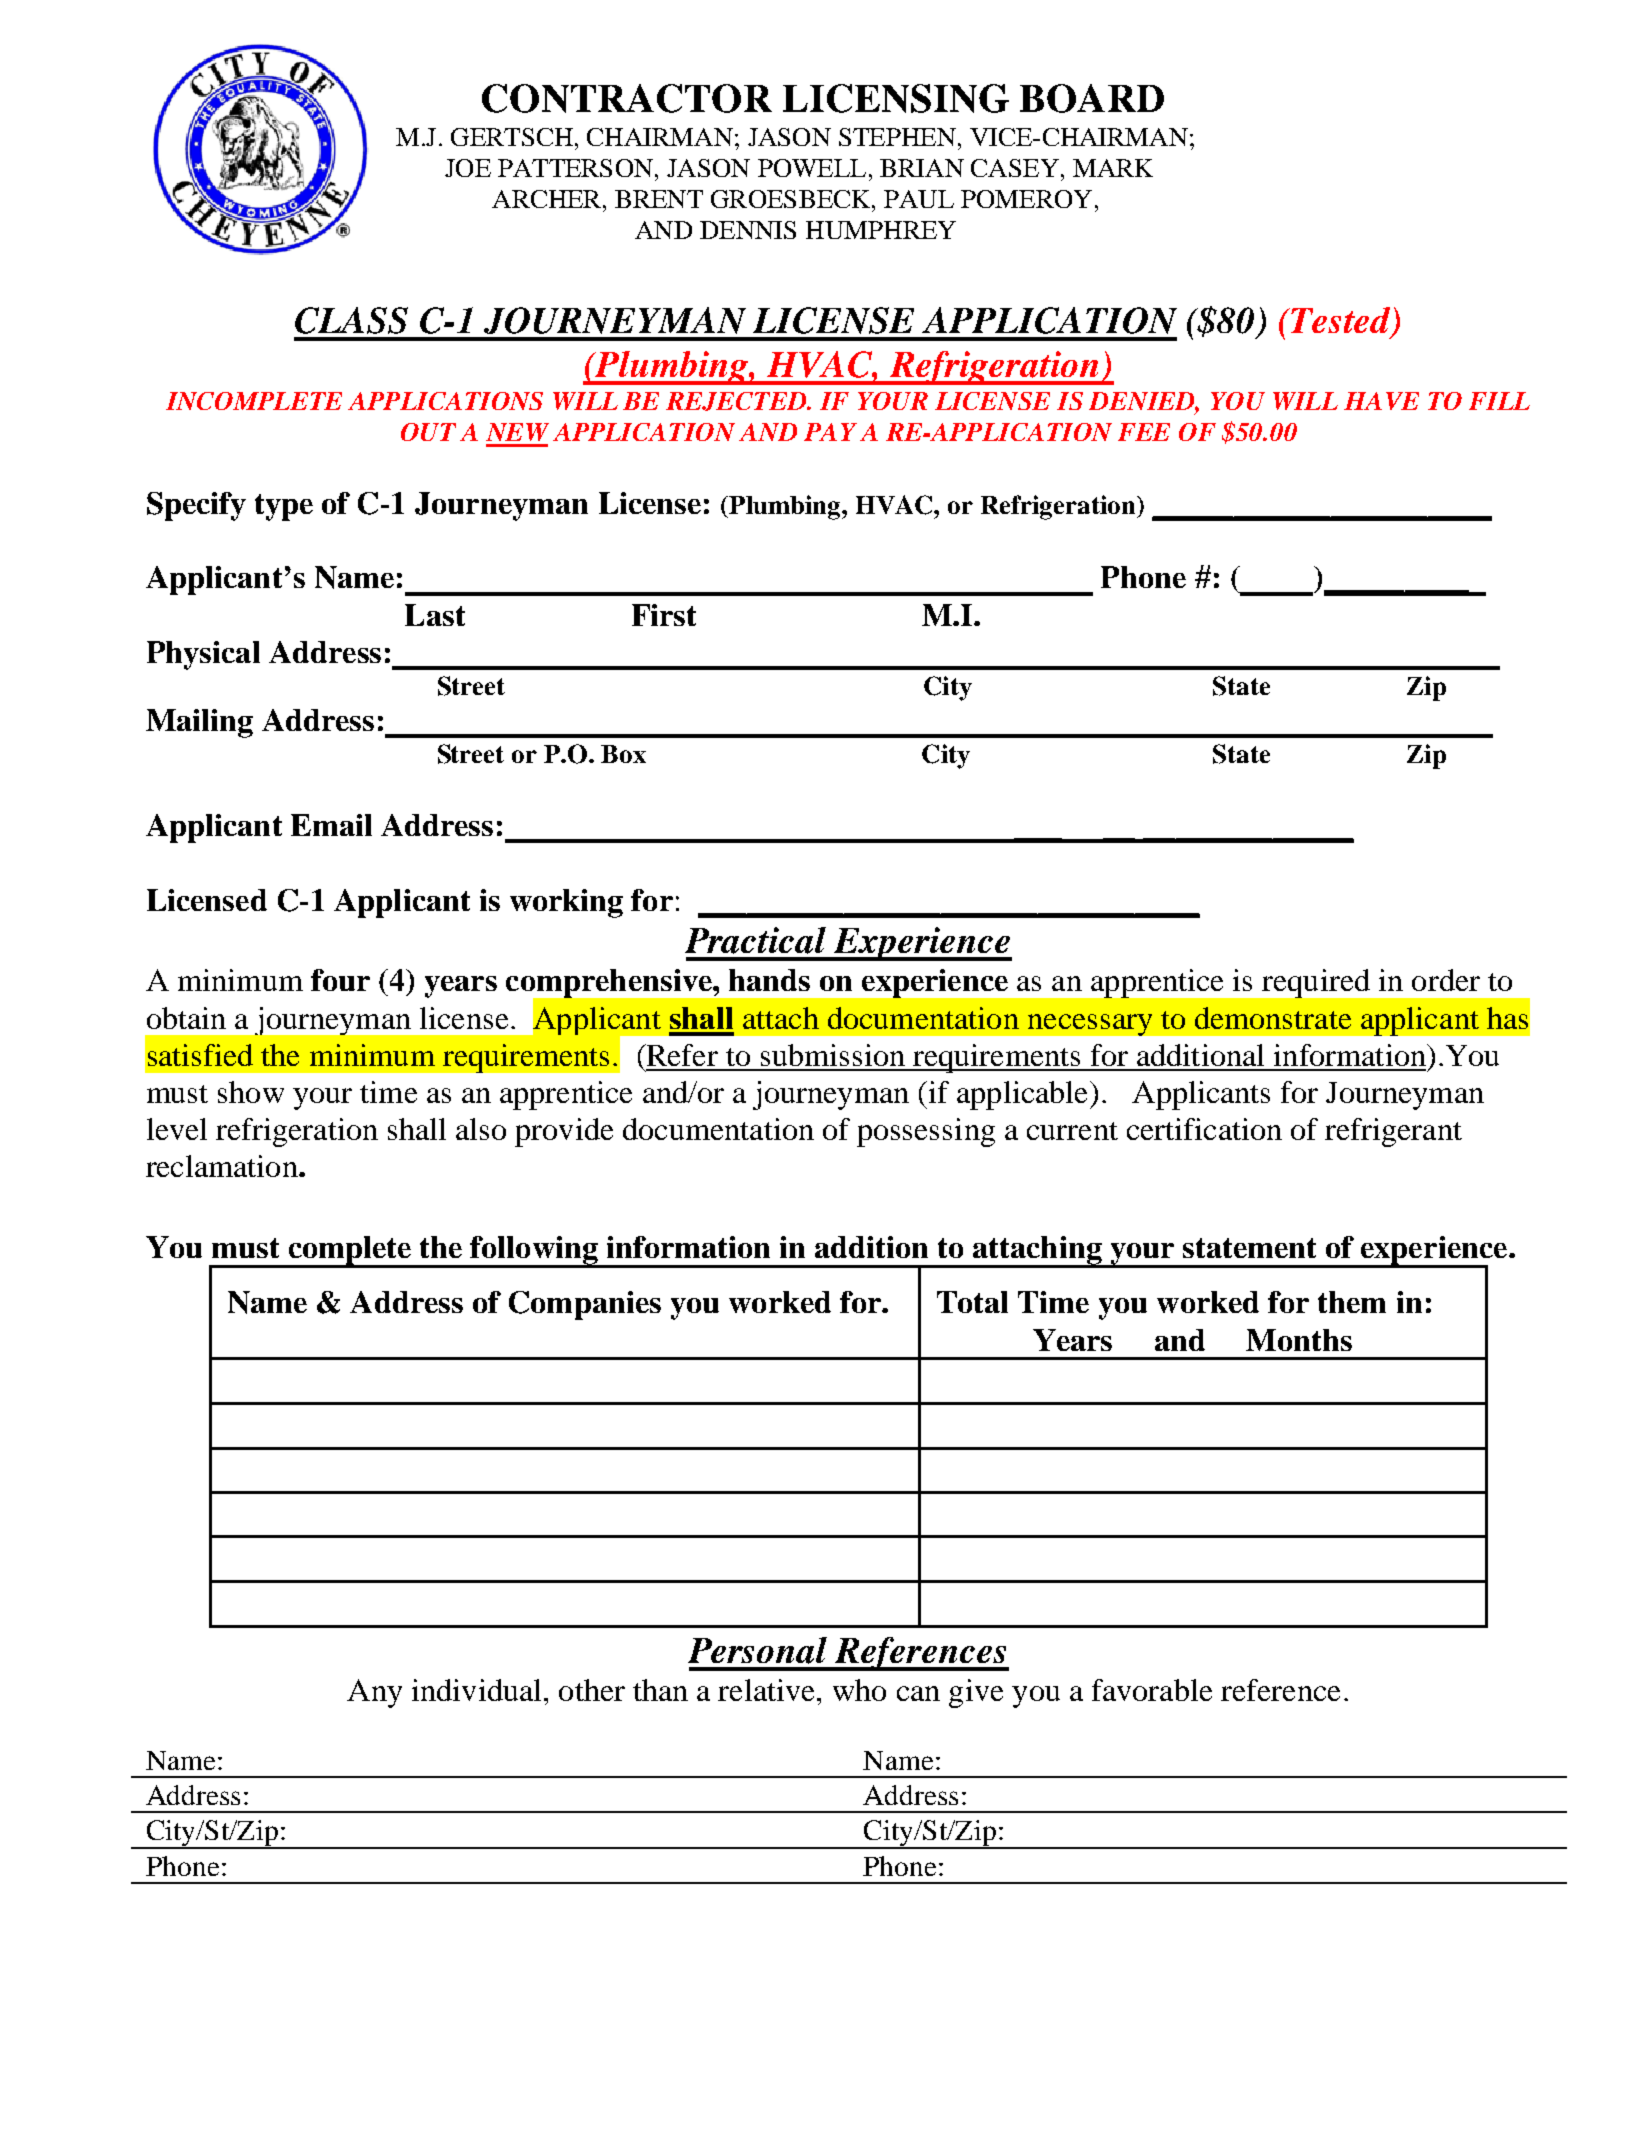  I want to click on Practical, so click(755, 940).
